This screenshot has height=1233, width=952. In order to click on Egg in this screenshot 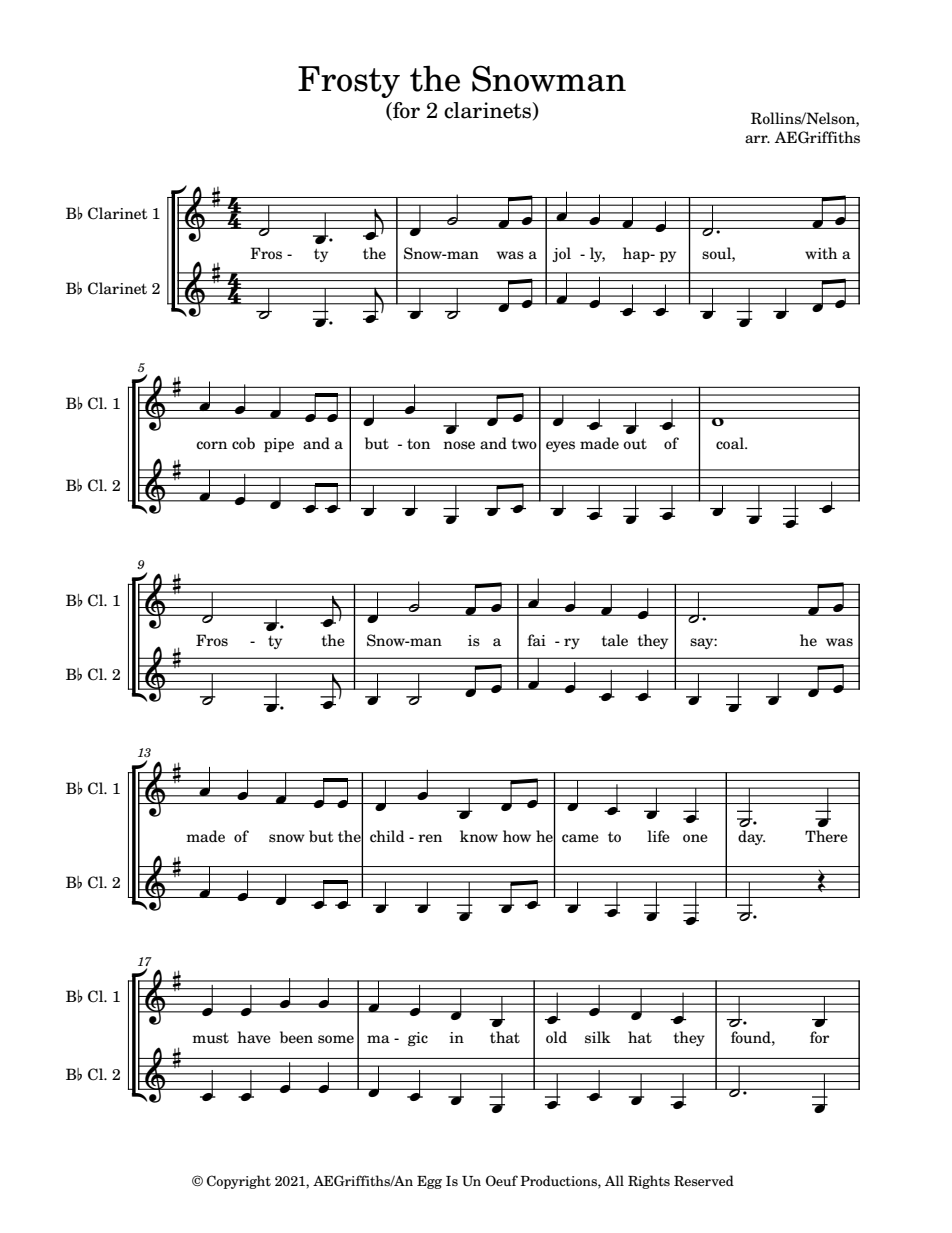, I will do `click(429, 1182)`.
